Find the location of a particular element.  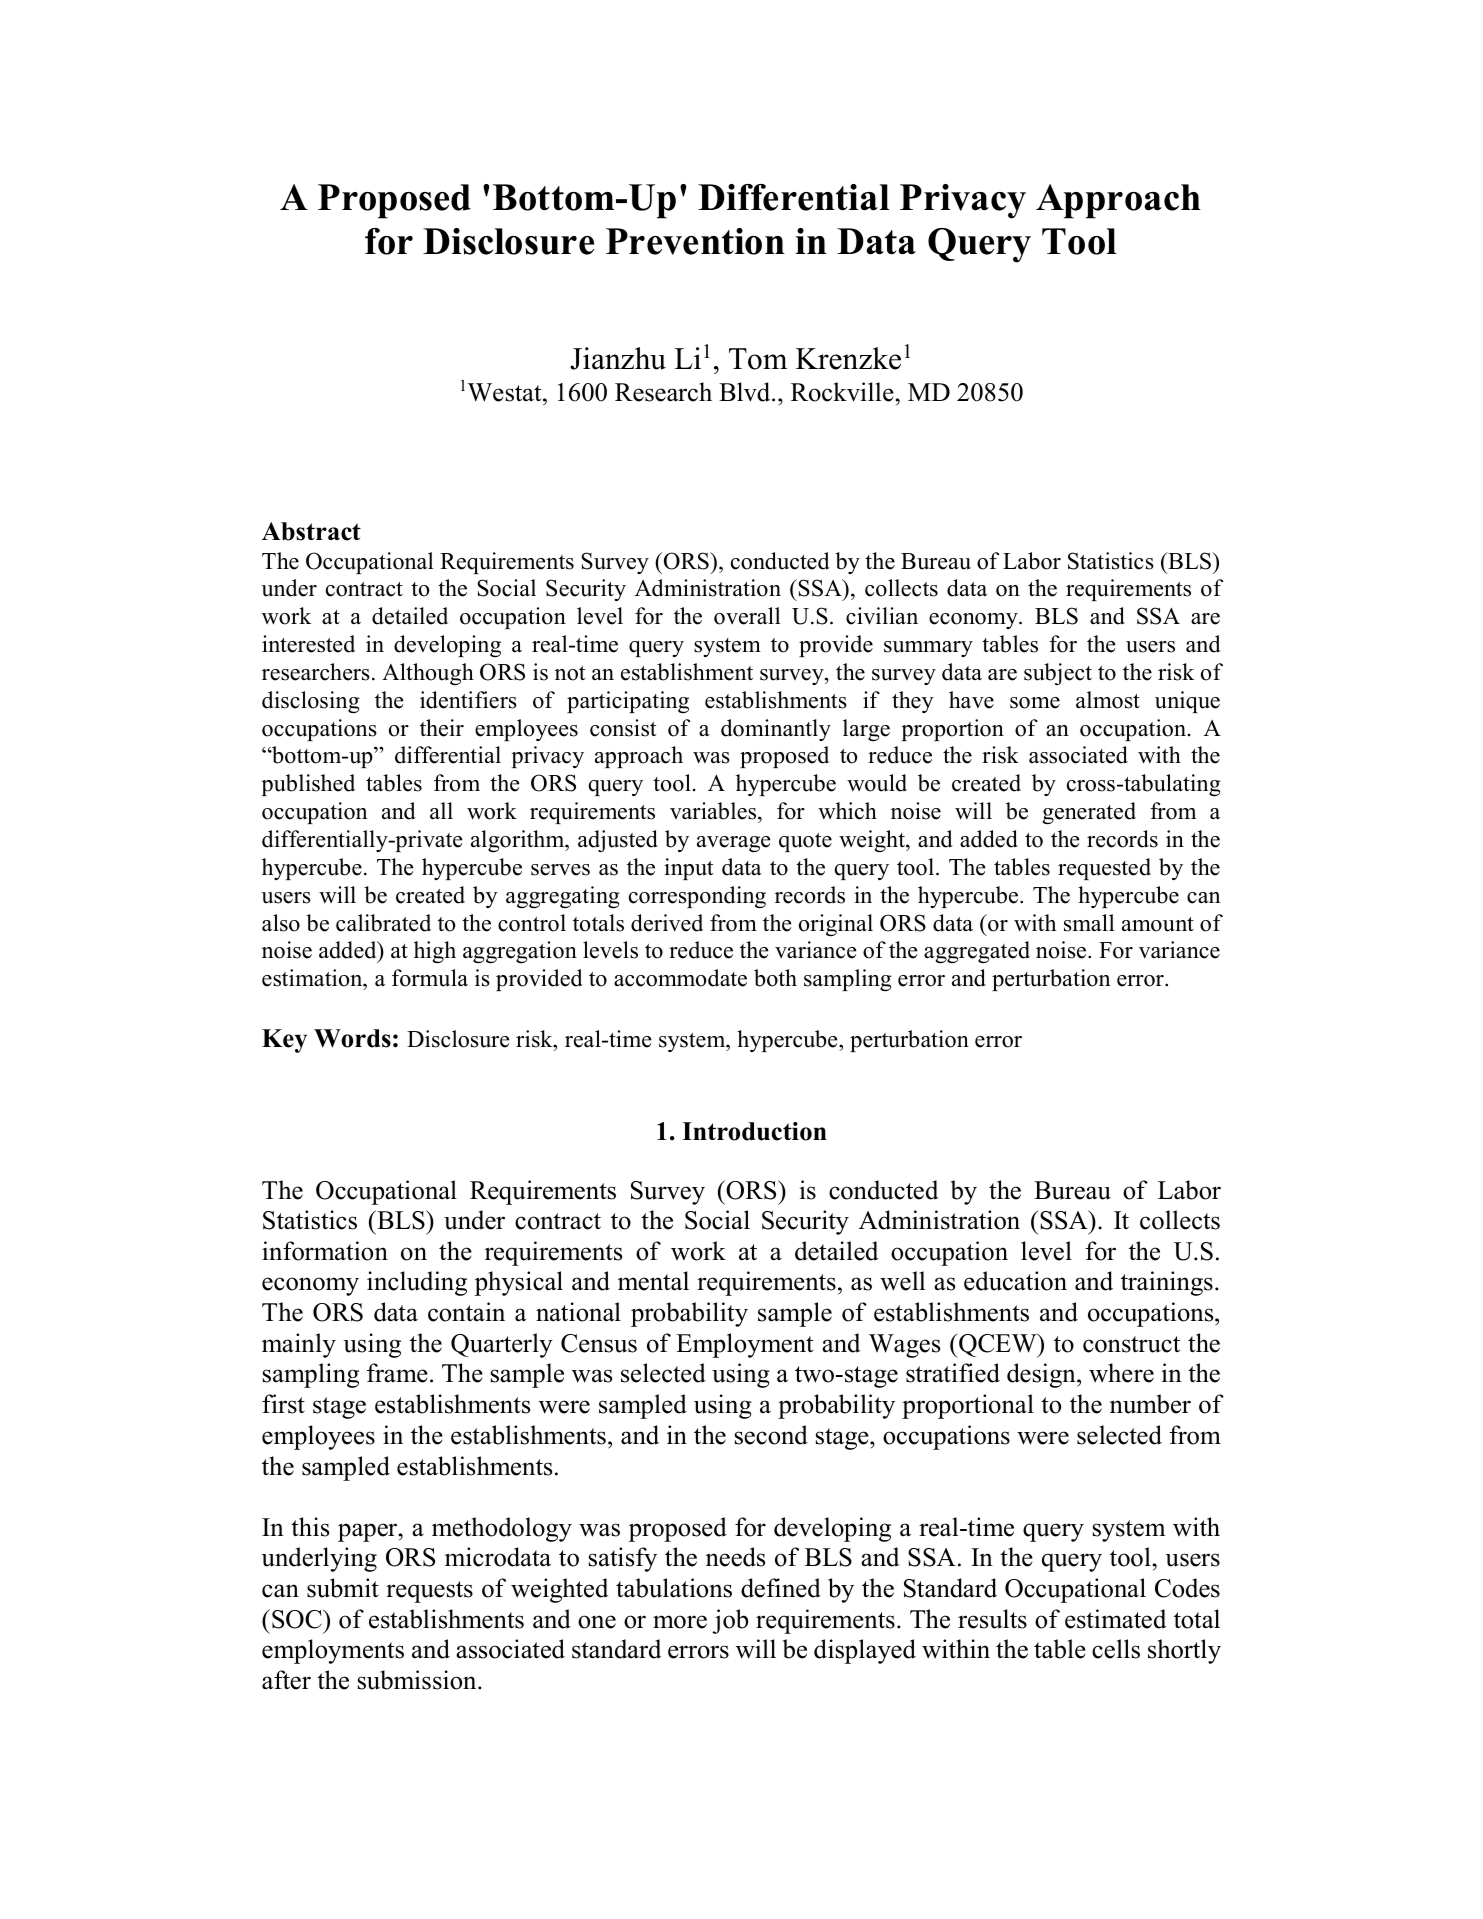

Rockville is located at coordinates (843, 392).
